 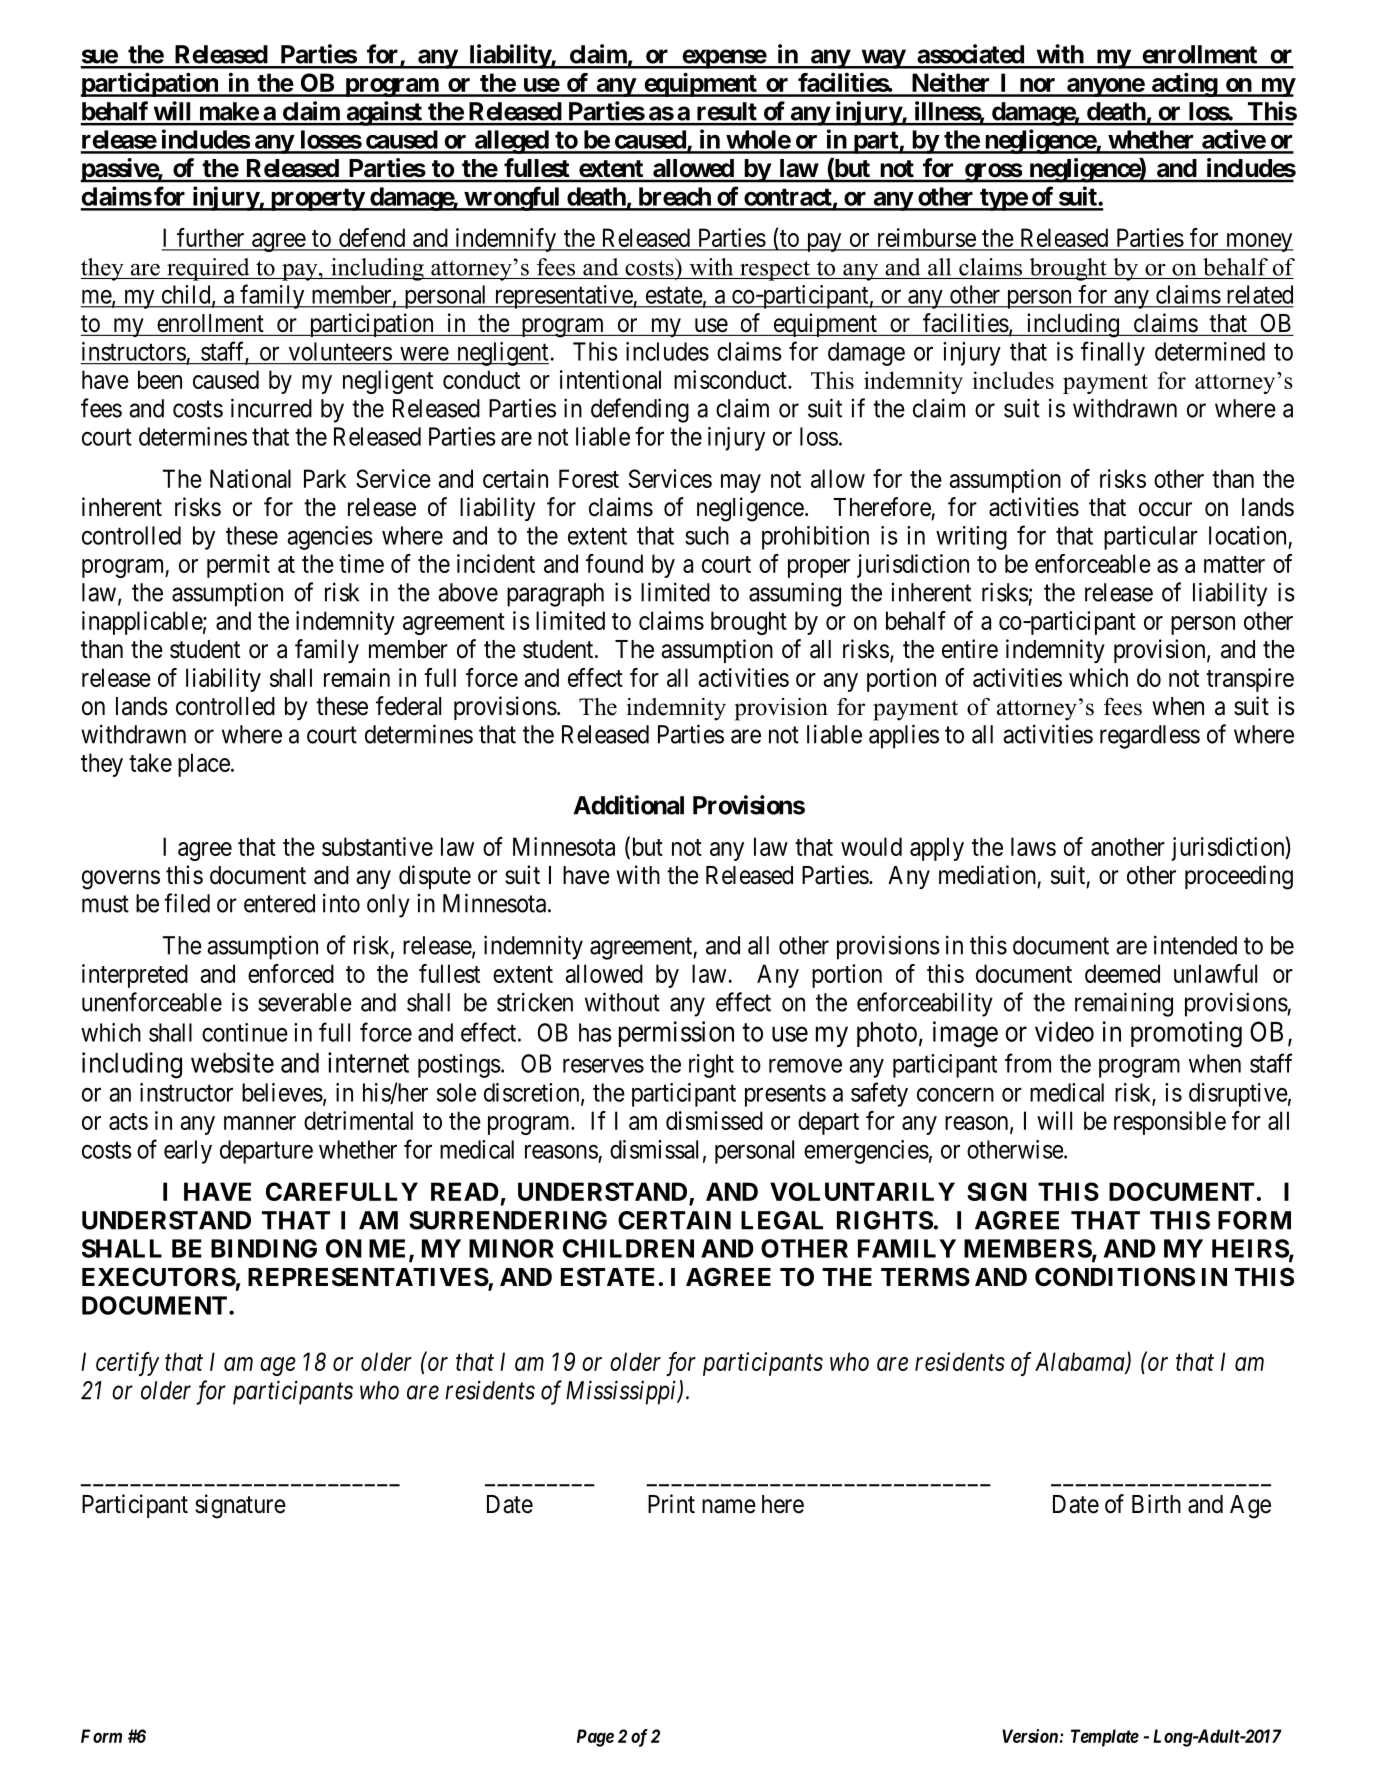 I want to click on against, so click(x=384, y=113).
